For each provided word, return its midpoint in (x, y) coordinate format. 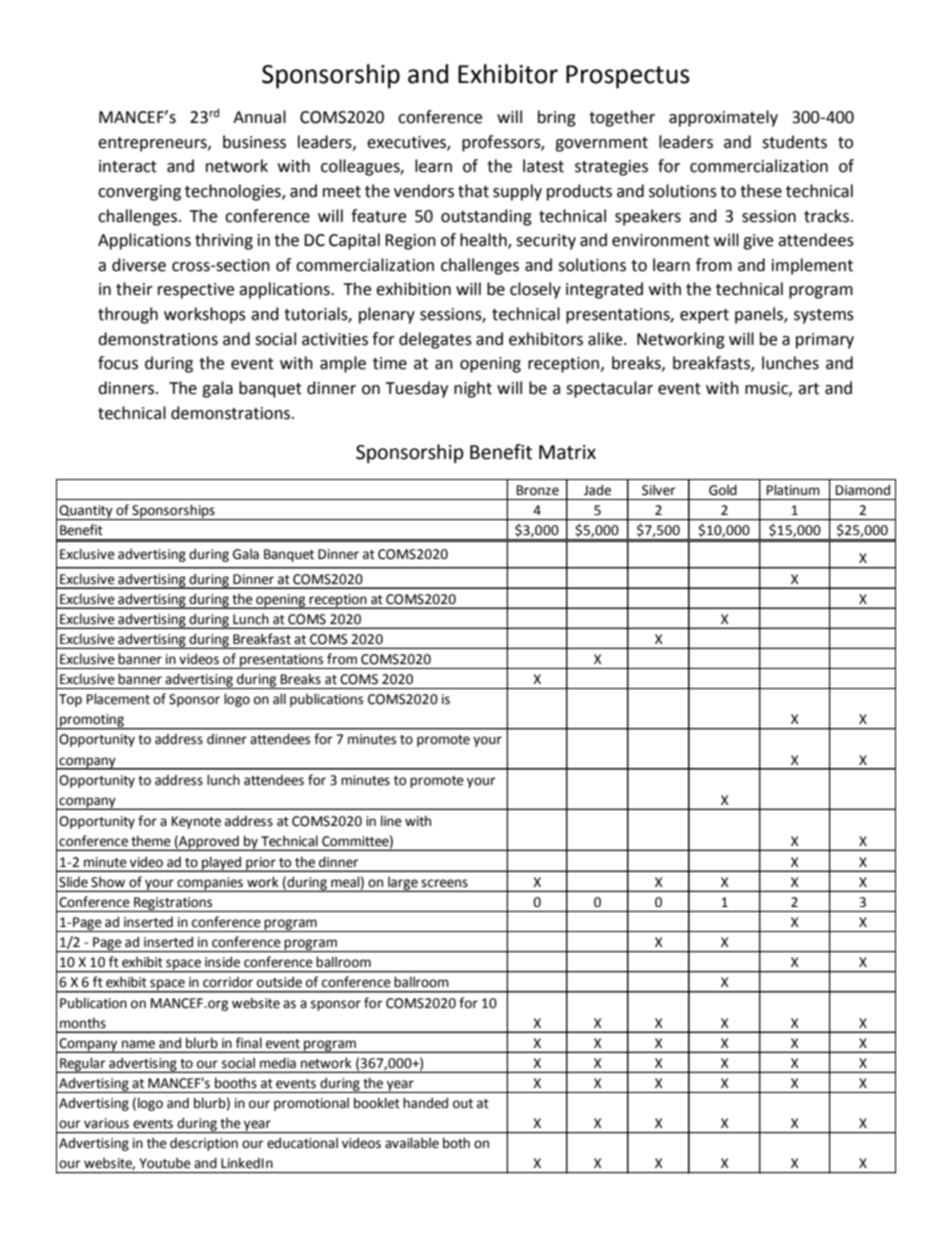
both (456, 1143)
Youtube (165, 1163)
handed (425, 1103)
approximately (723, 118)
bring (557, 118)
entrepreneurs (153, 144)
